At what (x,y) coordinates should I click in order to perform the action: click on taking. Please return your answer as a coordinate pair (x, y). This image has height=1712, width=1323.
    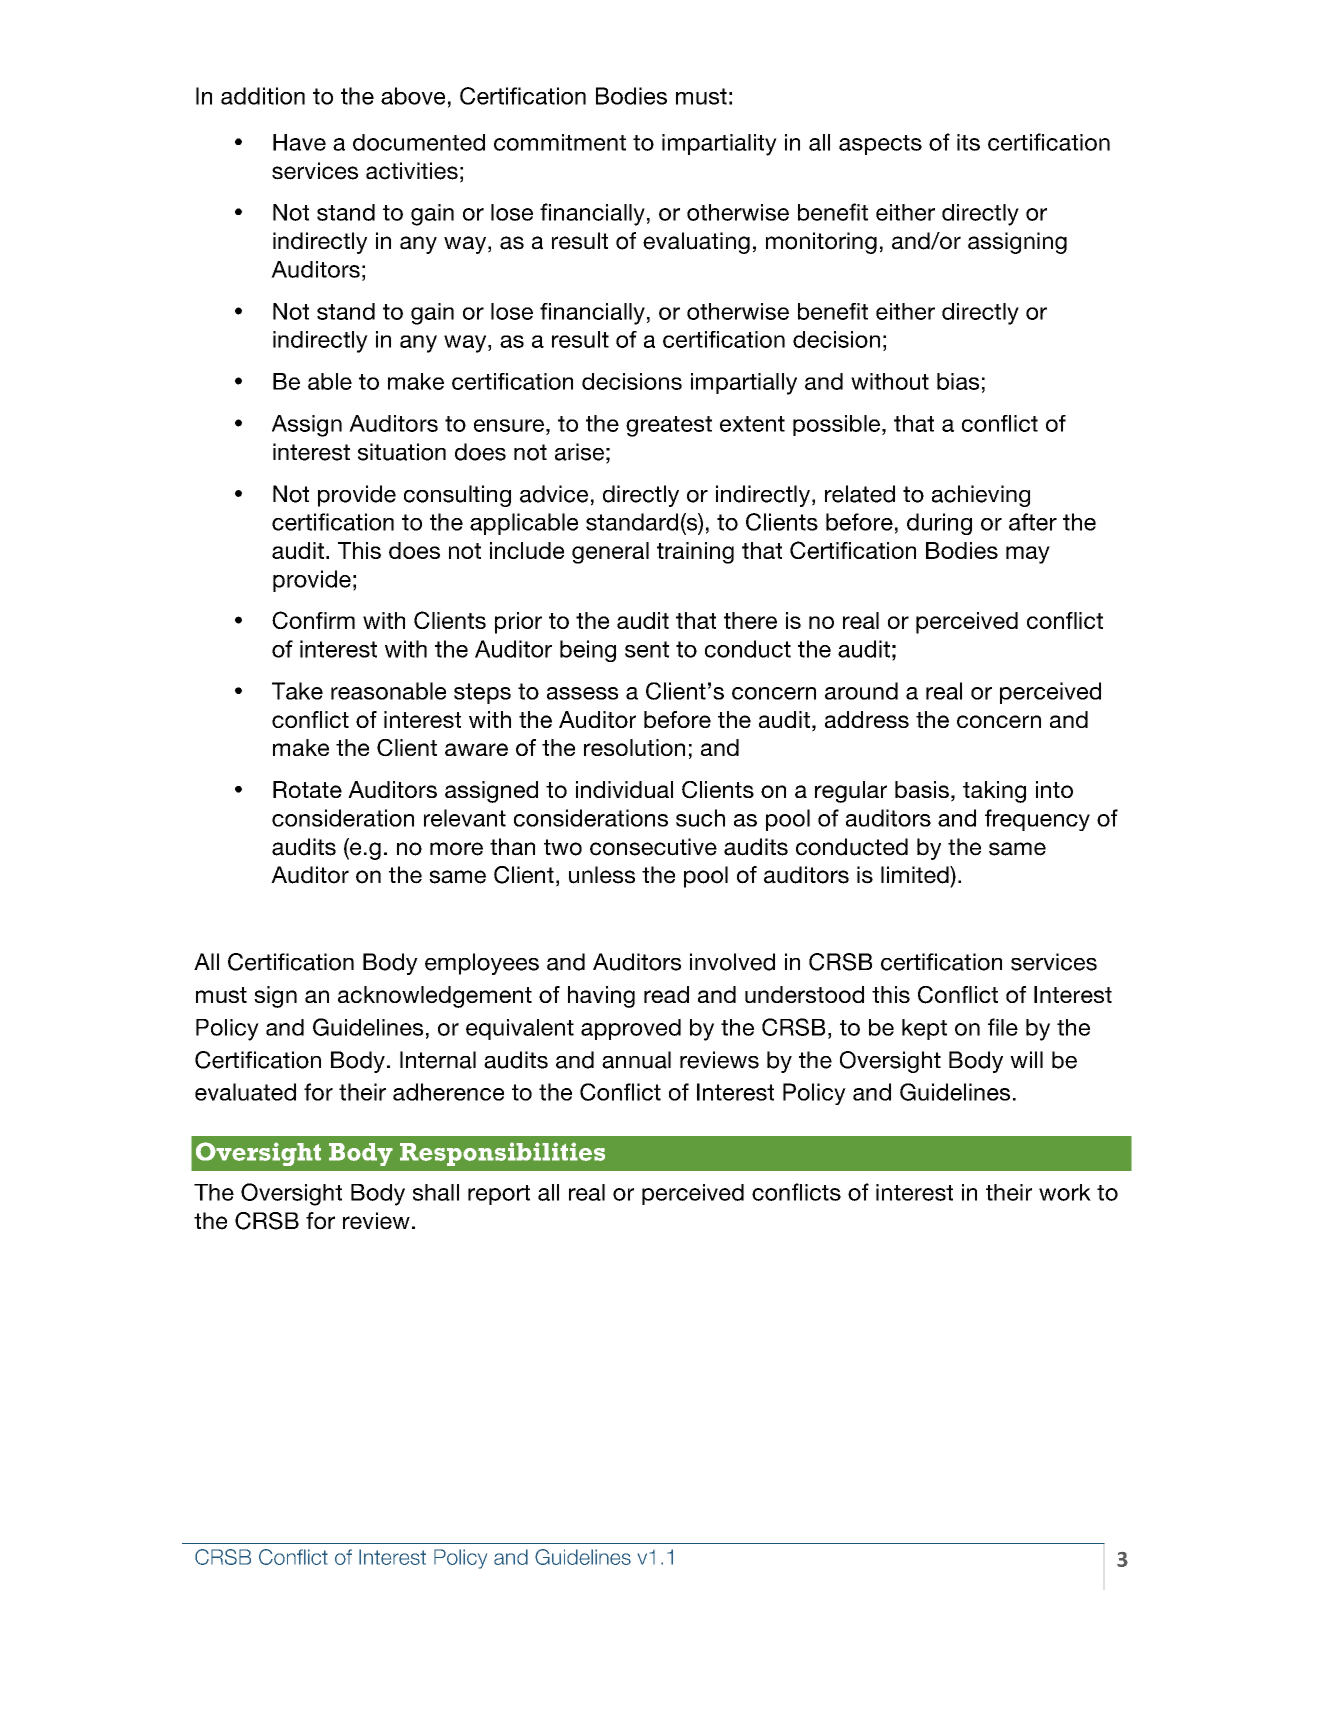
    Looking at the image, I should click on (994, 792).
